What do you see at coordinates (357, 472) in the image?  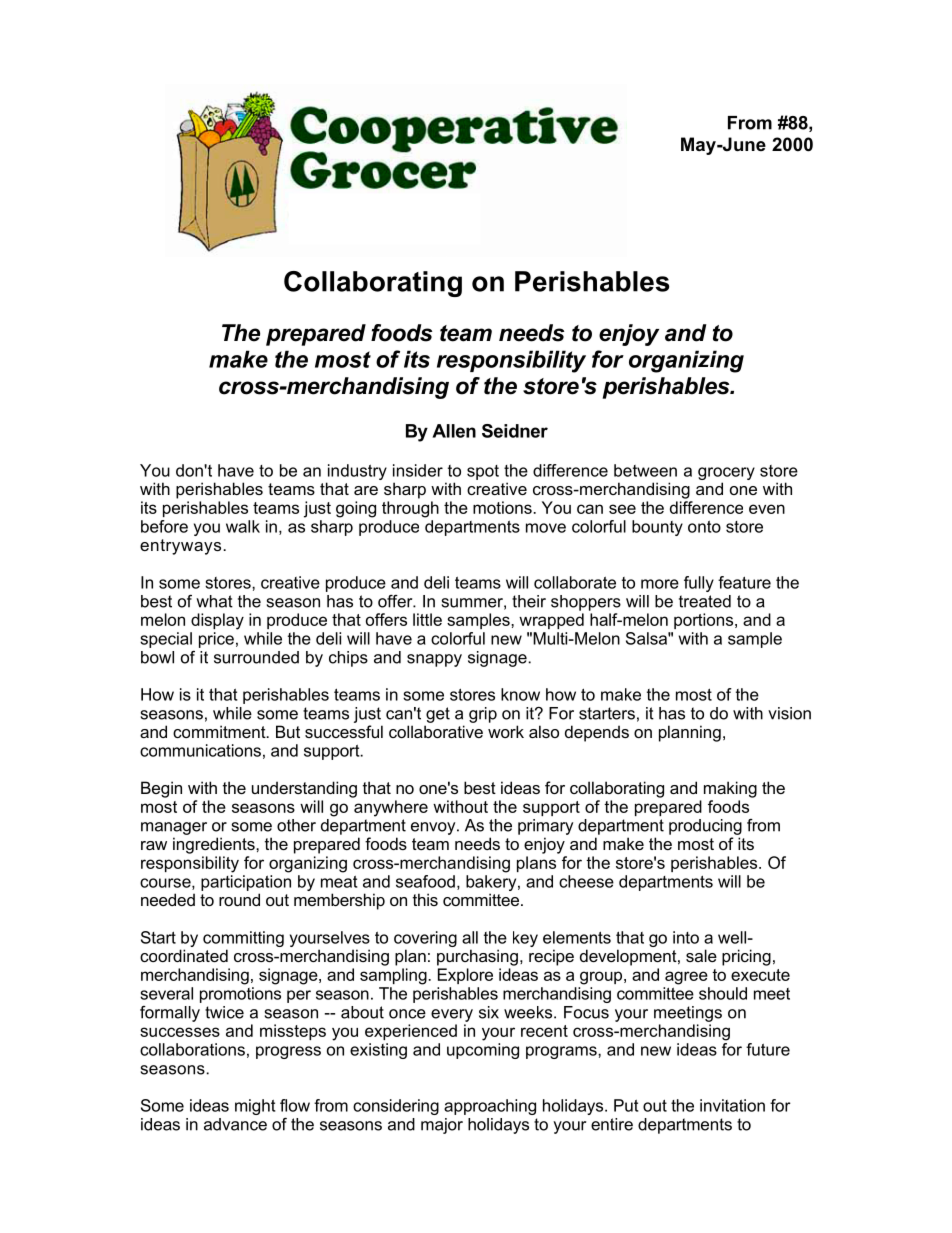 I see `industry` at bounding box center [357, 472].
